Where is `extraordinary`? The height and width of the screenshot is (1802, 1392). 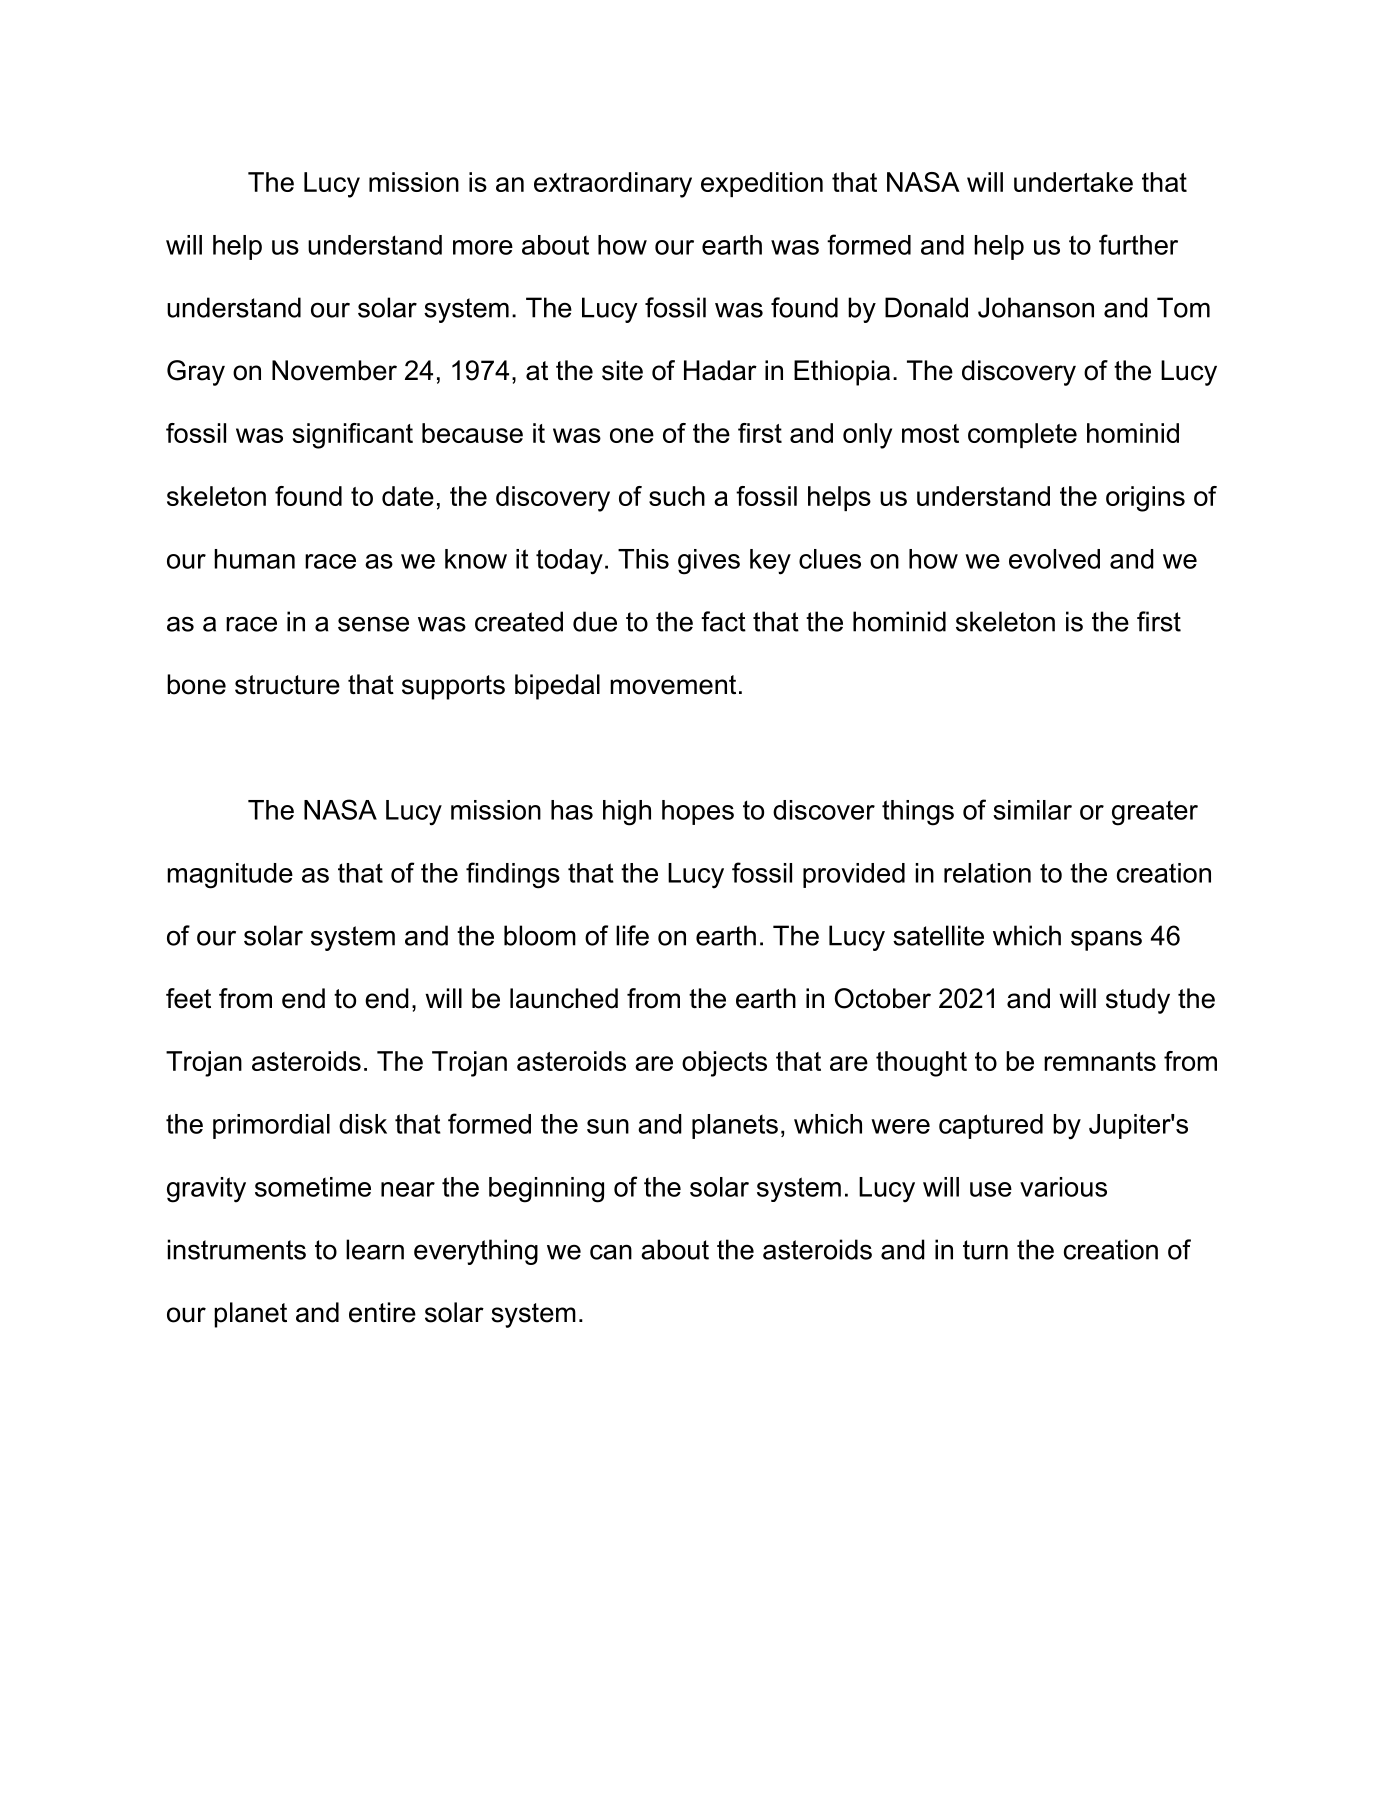 extraordinary is located at coordinates (613, 185).
